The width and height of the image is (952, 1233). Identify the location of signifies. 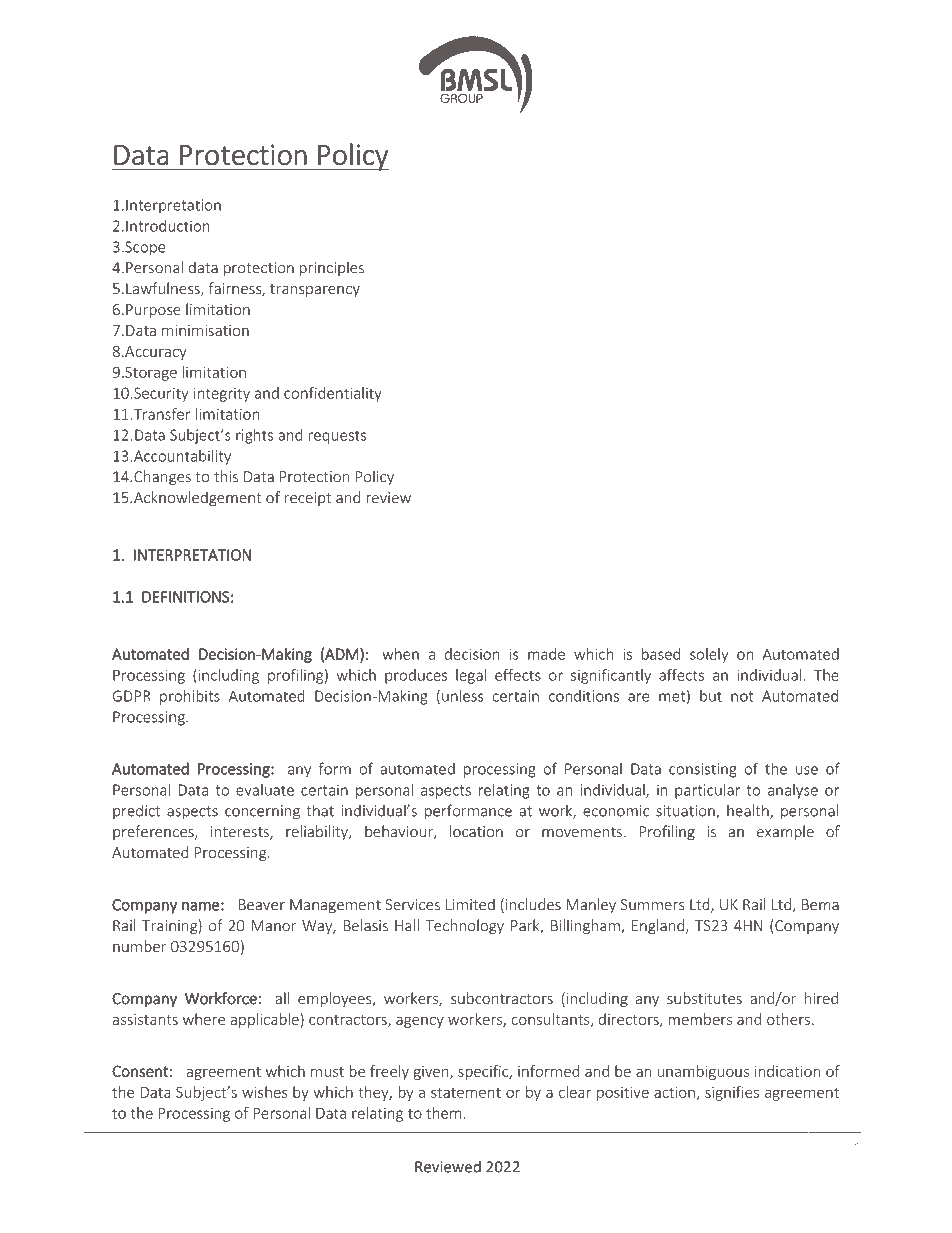
(732, 1093).
